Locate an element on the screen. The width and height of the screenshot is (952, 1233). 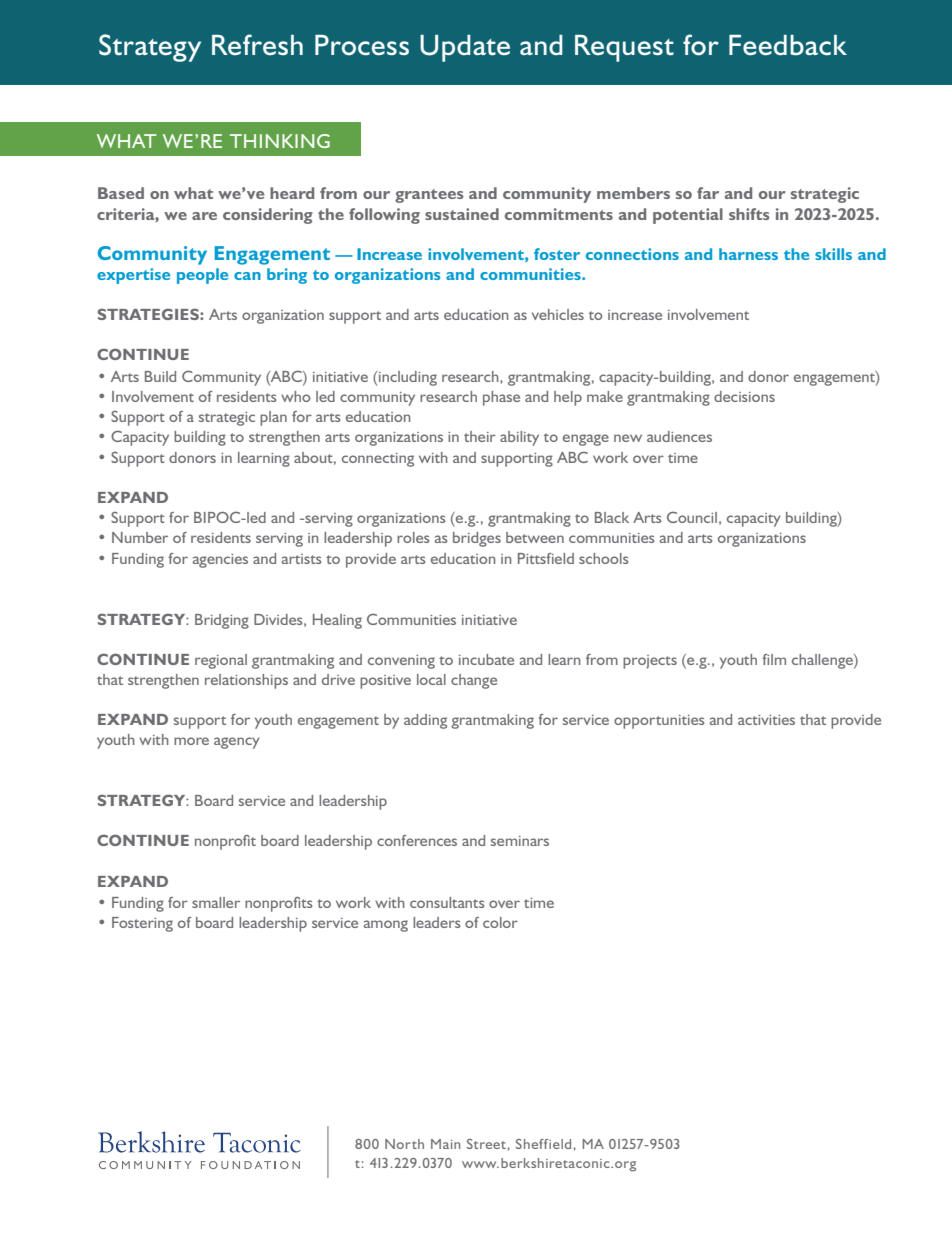
Update is located at coordinates (465, 48).
